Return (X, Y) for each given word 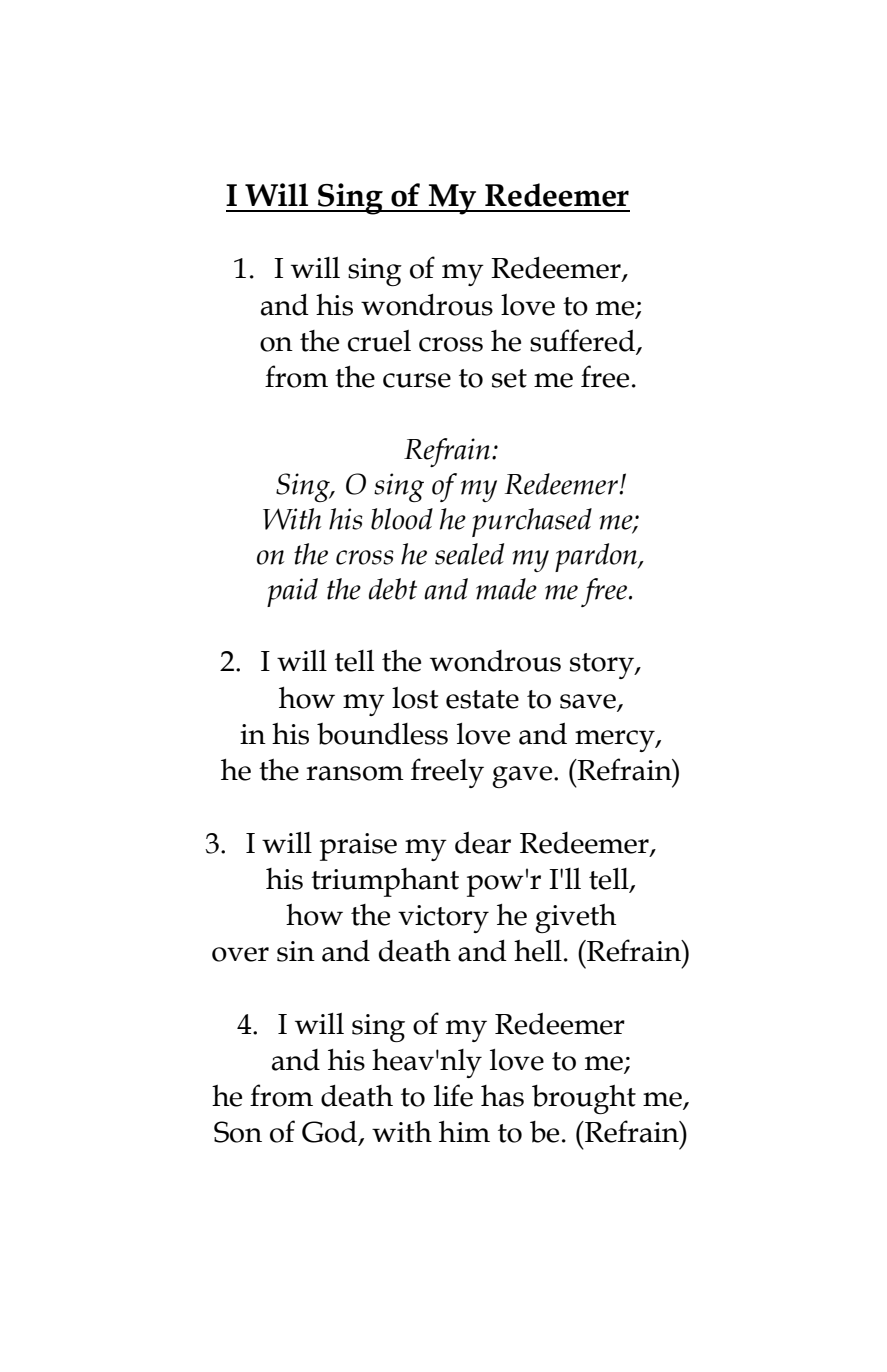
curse (417, 380)
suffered (584, 341)
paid (292, 592)
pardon (597, 557)
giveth (575, 918)
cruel (379, 341)
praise (358, 847)
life (453, 1095)
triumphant (385, 882)
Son (238, 1132)
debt (393, 589)
